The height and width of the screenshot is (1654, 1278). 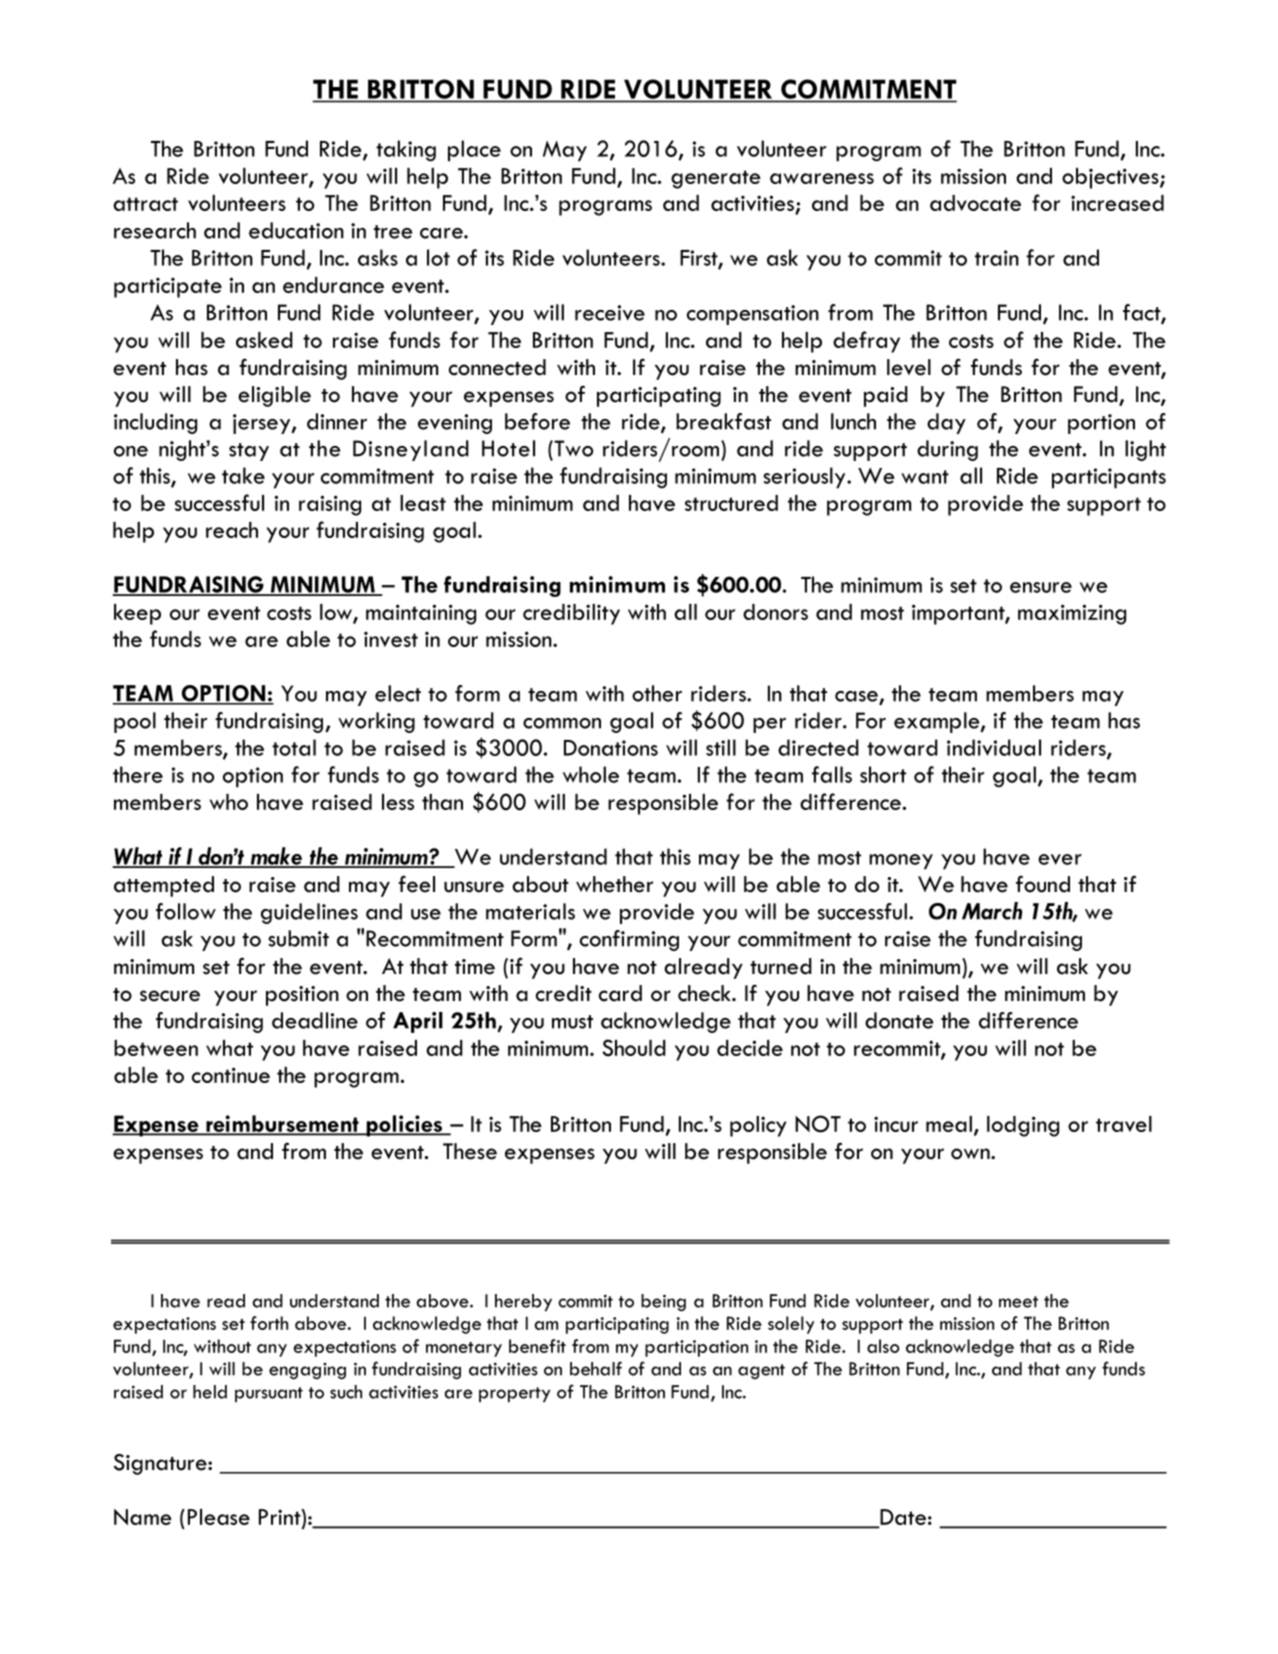 What do you see at coordinates (883, 1346) in the screenshot?
I see `also` at bounding box center [883, 1346].
